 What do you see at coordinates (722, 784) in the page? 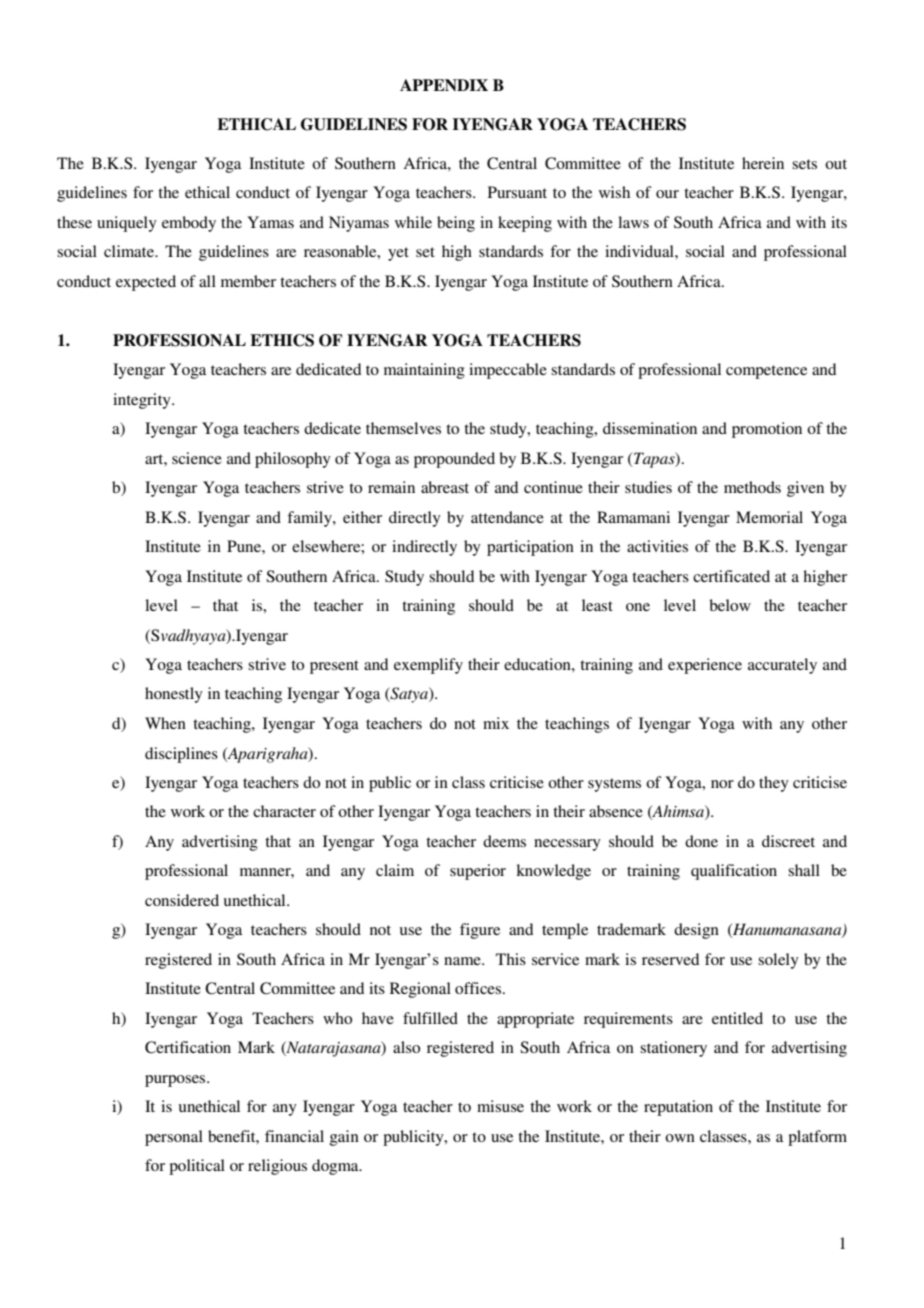
I see `nor` at bounding box center [722, 784].
